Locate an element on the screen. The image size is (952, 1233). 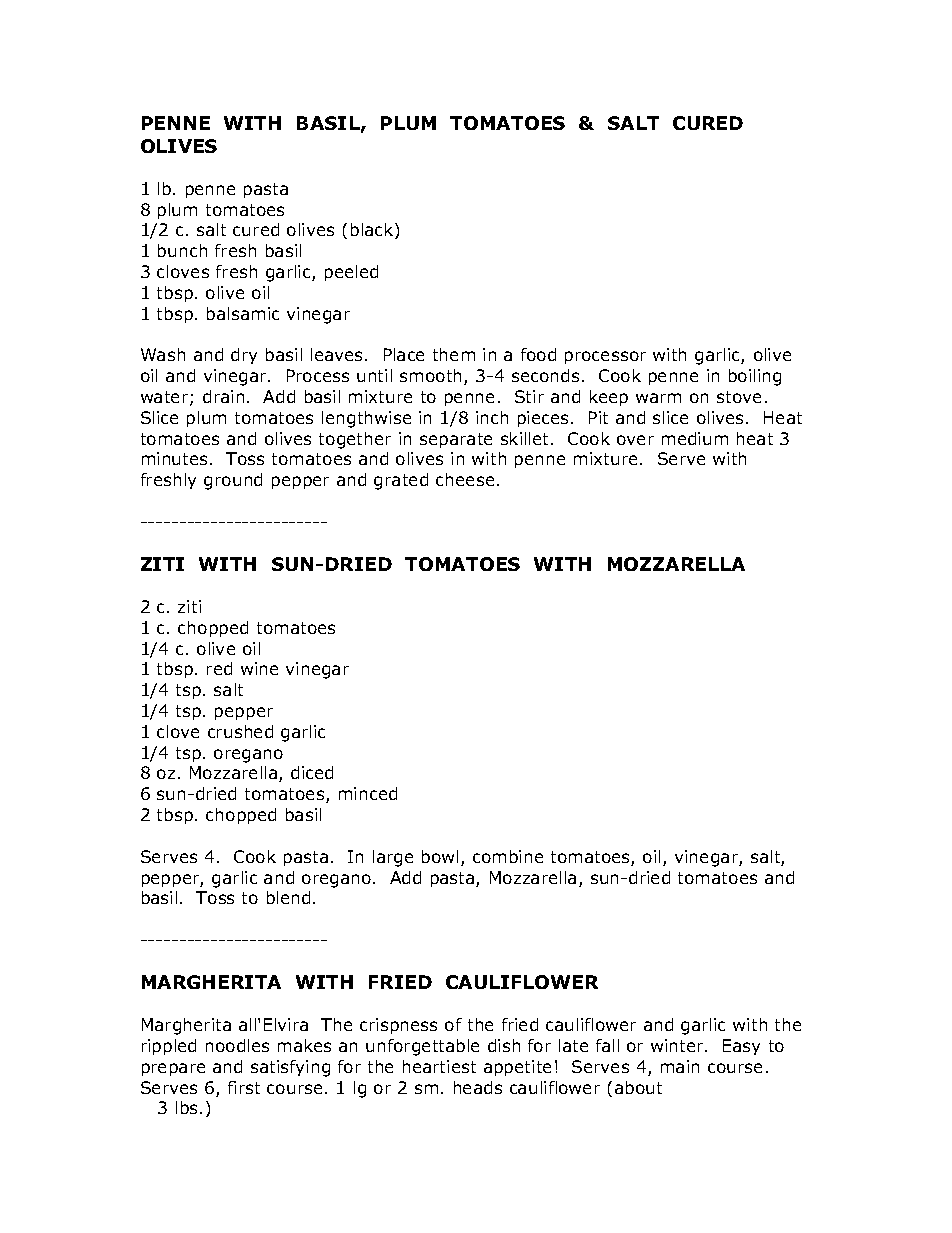
grated is located at coordinates (401, 481).
